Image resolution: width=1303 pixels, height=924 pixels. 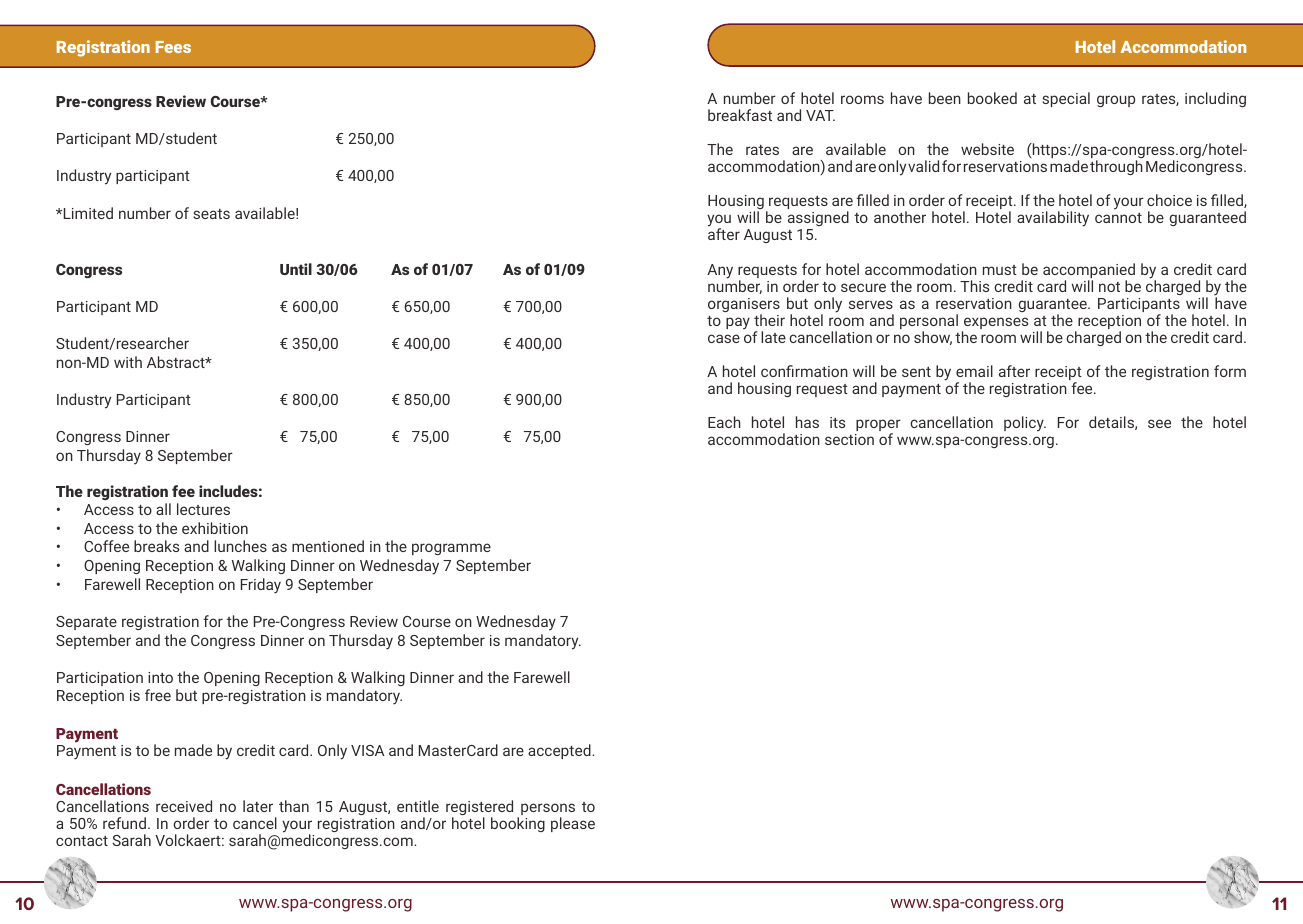 I want to click on special, so click(x=1066, y=99).
